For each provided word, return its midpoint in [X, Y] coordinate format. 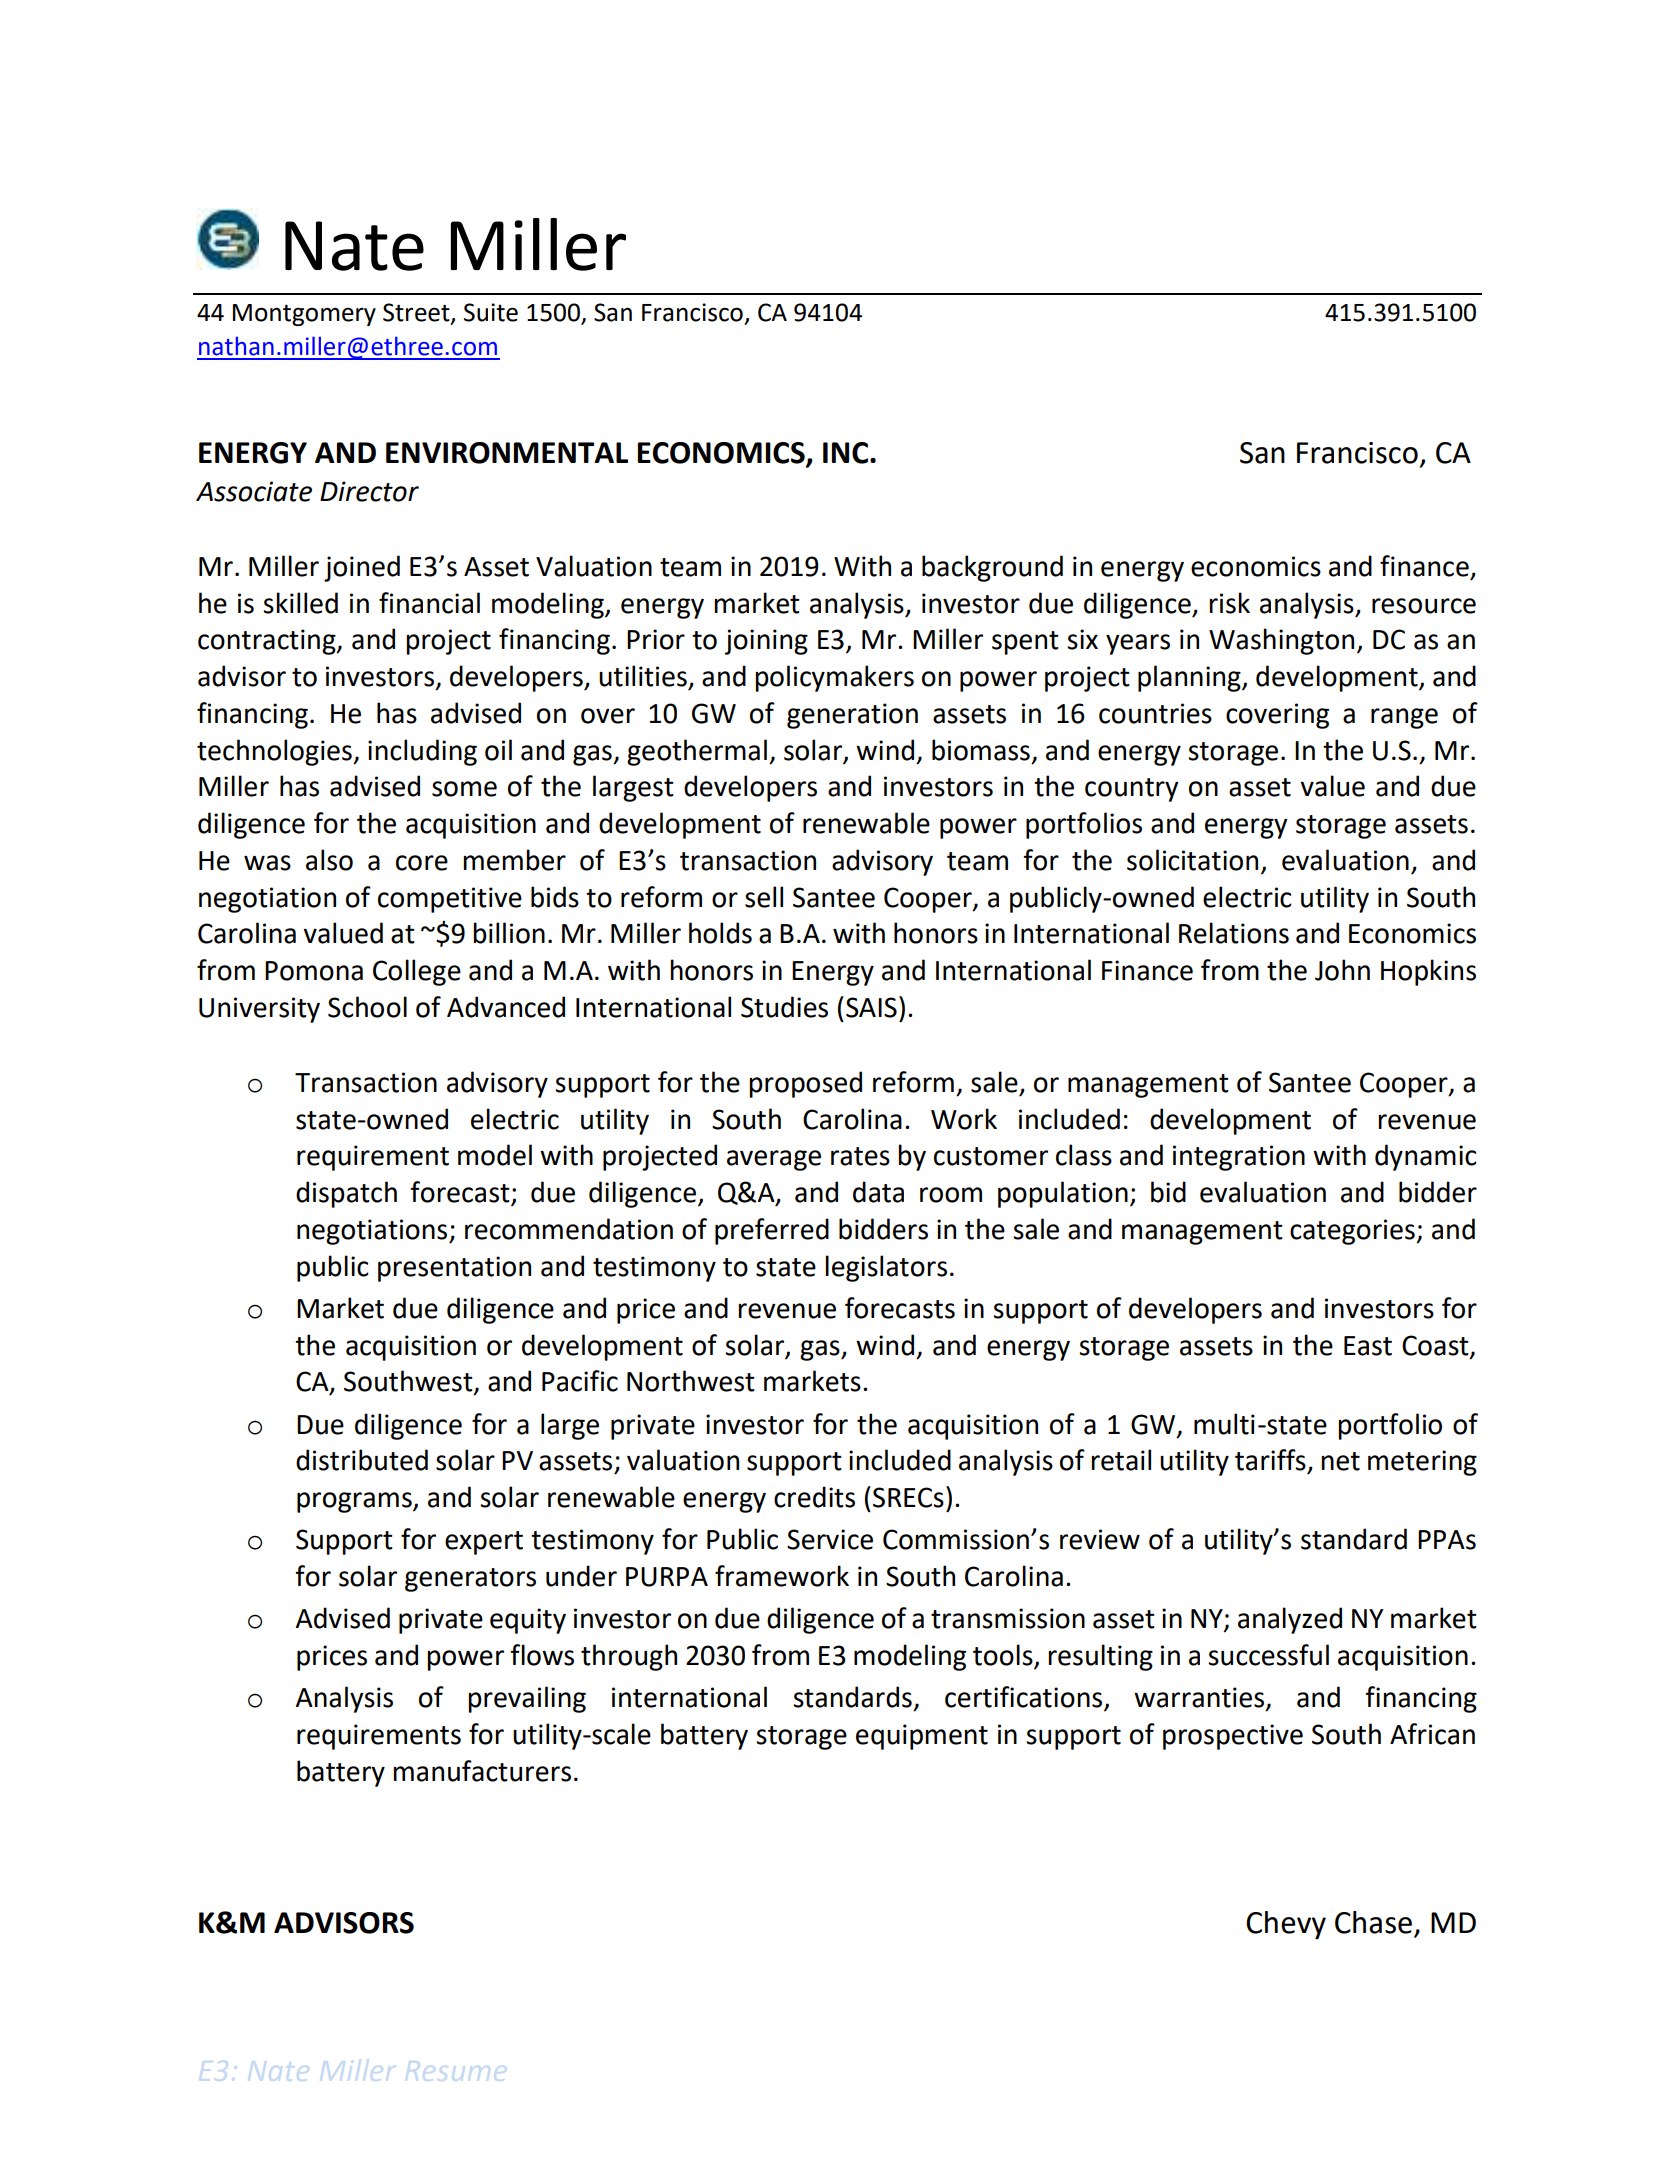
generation [852, 716]
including [422, 752]
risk [1229, 603]
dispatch [346, 1194]
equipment [922, 1737]
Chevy [1286, 1925]
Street [417, 313]
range [1404, 718]
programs [355, 1502]
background [992, 568]
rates [860, 1156]
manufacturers [482, 1771]
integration [1239, 1158]
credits [814, 1497]
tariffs [1270, 1460]
